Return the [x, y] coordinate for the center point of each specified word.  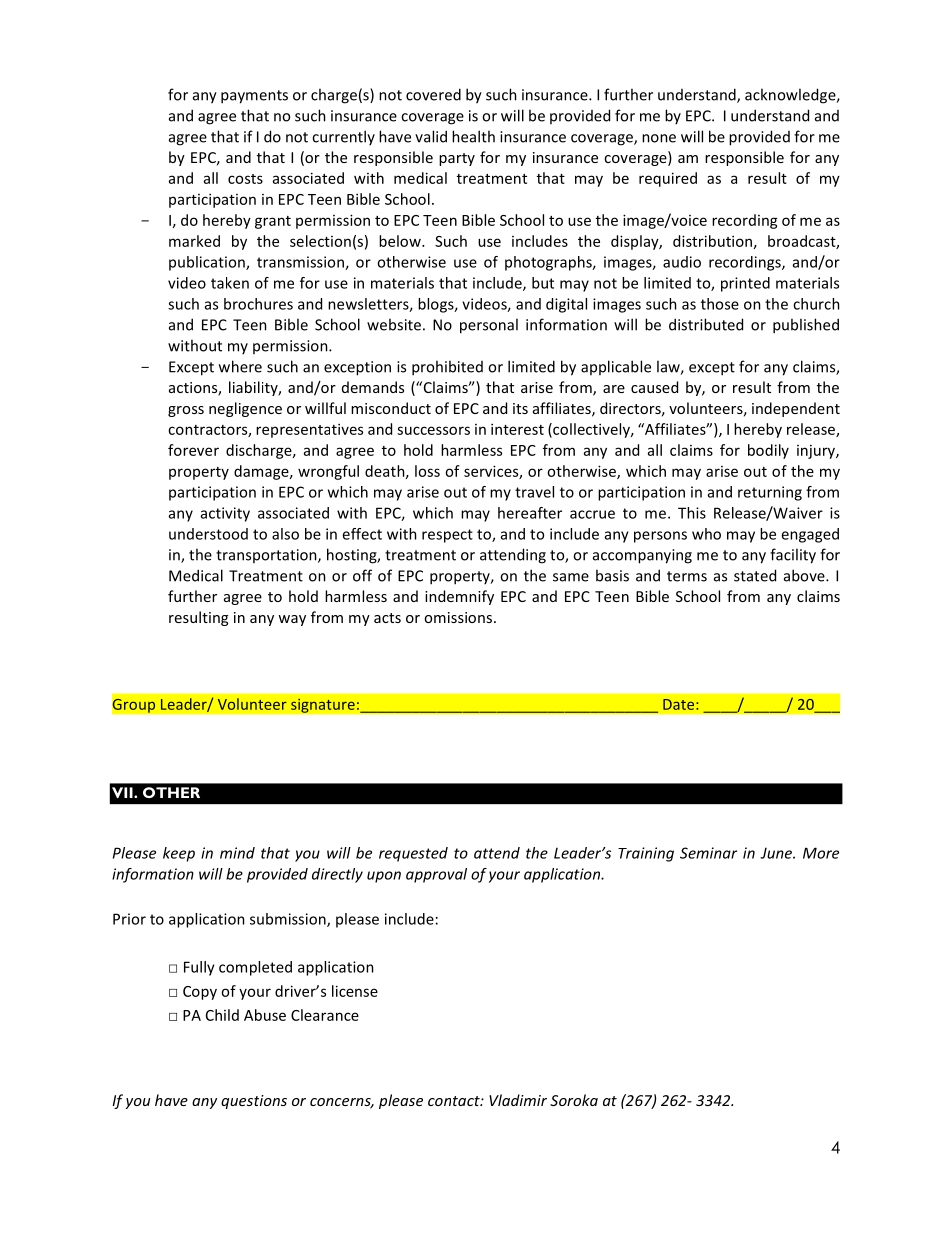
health [473, 136]
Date [680, 704]
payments [254, 97]
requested [413, 854]
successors [433, 430]
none [659, 138]
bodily [768, 451]
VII [123, 792]
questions [254, 1102]
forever [193, 450]
